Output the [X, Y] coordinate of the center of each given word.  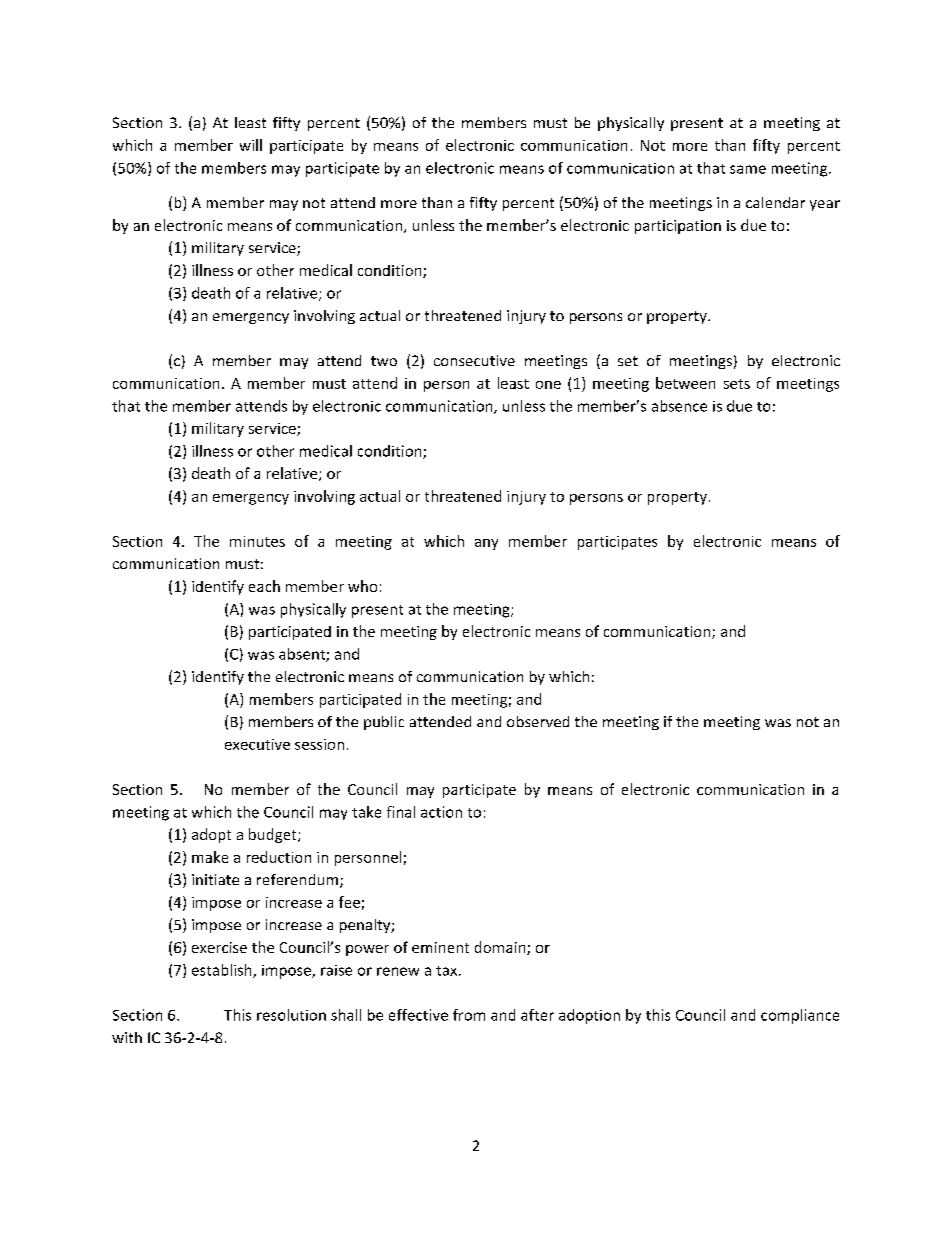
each [264, 586]
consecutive [474, 360]
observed [538, 721]
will [251, 145]
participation [678, 227]
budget [274, 835]
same [748, 169]
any [486, 544]
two [384, 361]
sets [737, 384]
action [441, 812]
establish [223, 971]
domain [501, 948]
